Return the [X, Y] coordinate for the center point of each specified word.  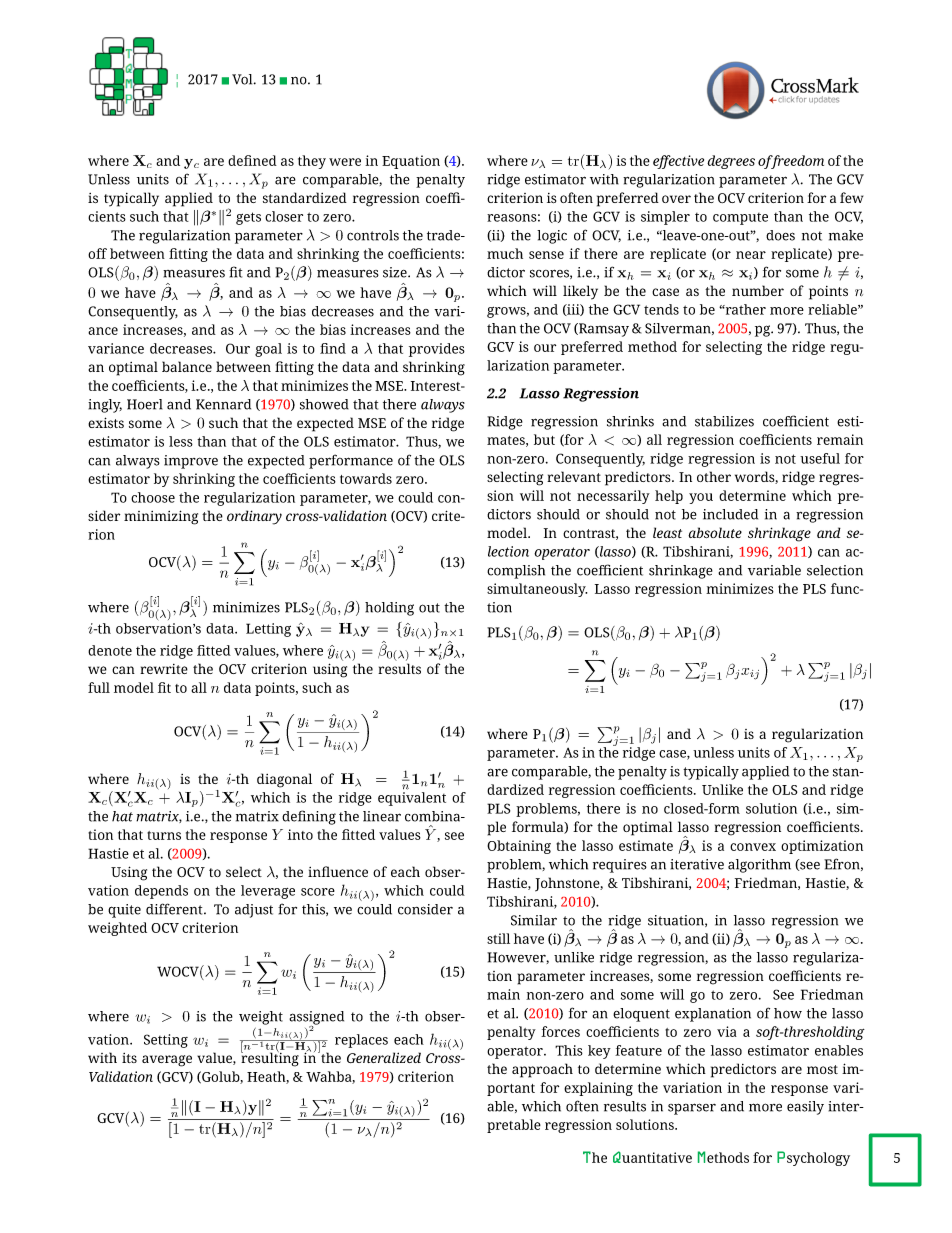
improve [191, 462]
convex [753, 847]
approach [542, 1070]
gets [248, 218]
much [505, 253]
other [714, 476]
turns [164, 835]
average [167, 1061]
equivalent [412, 799]
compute [740, 219]
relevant [574, 476]
